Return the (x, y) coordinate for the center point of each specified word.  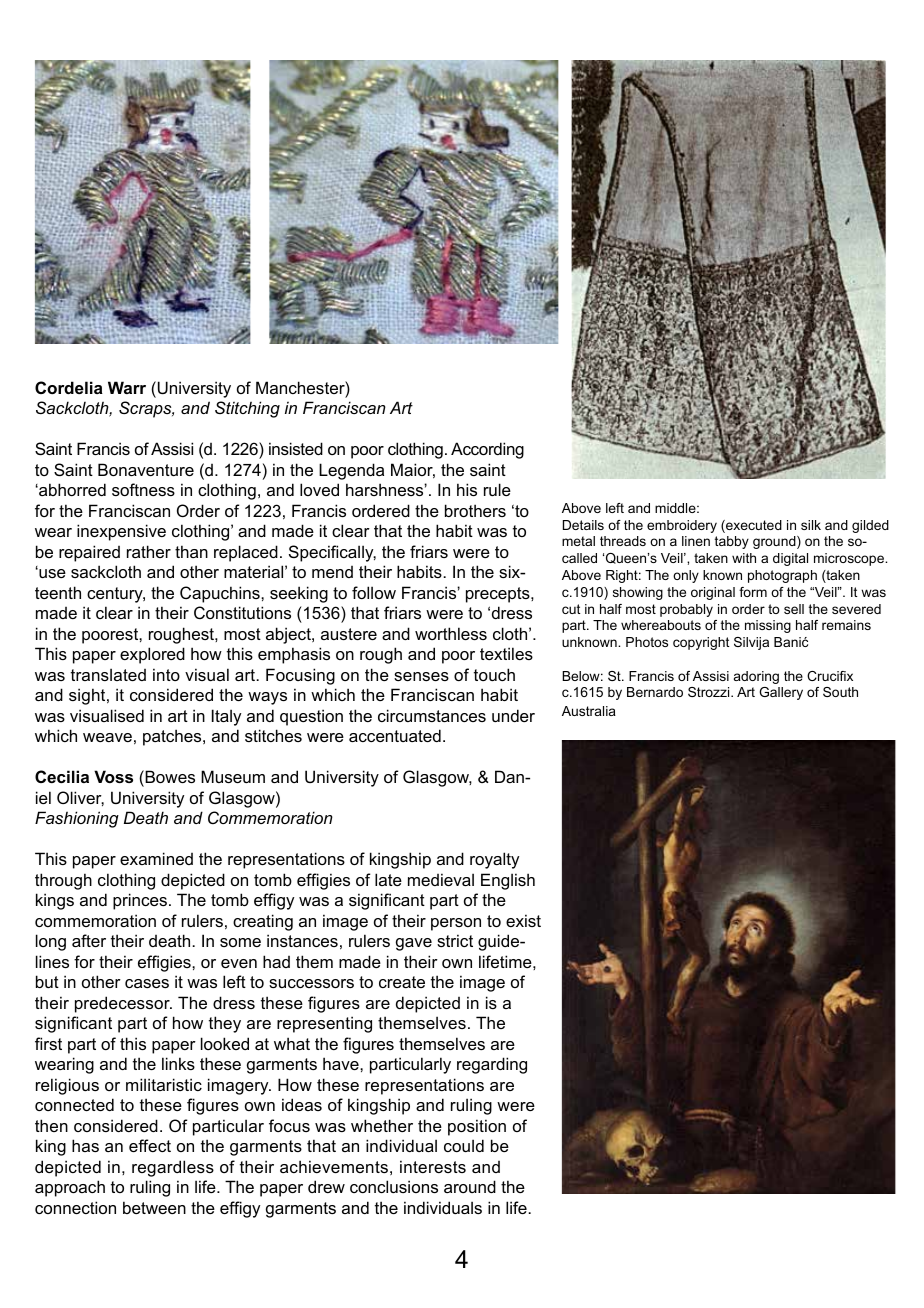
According (487, 450)
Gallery (781, 693)
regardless (173, 1168)
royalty (494, 860)
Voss (113, 776)
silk (811, 525)
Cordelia (69, 387)
